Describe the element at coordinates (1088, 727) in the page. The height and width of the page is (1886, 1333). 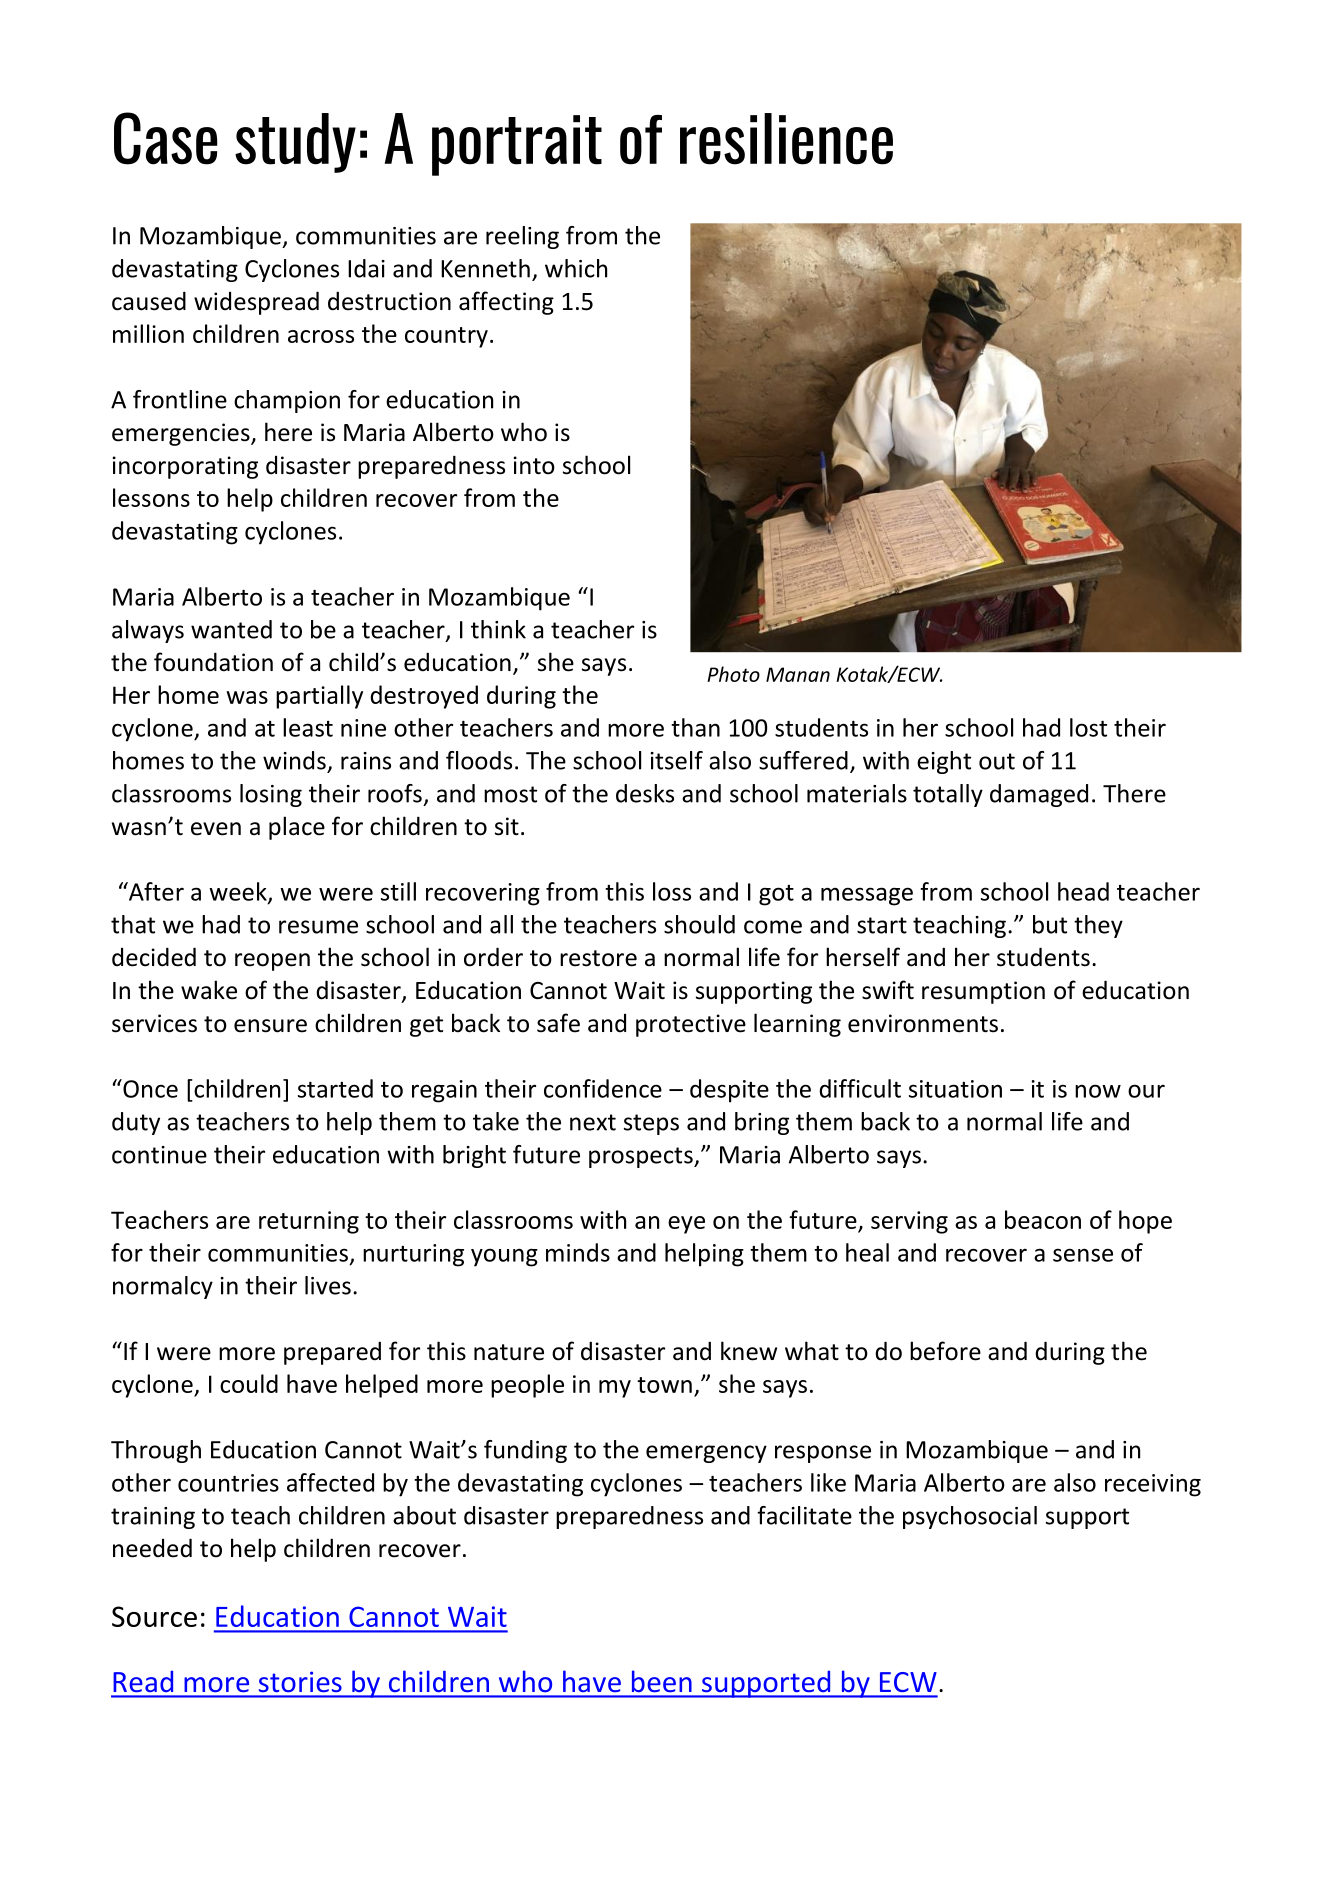
I see `lost` at that location.
